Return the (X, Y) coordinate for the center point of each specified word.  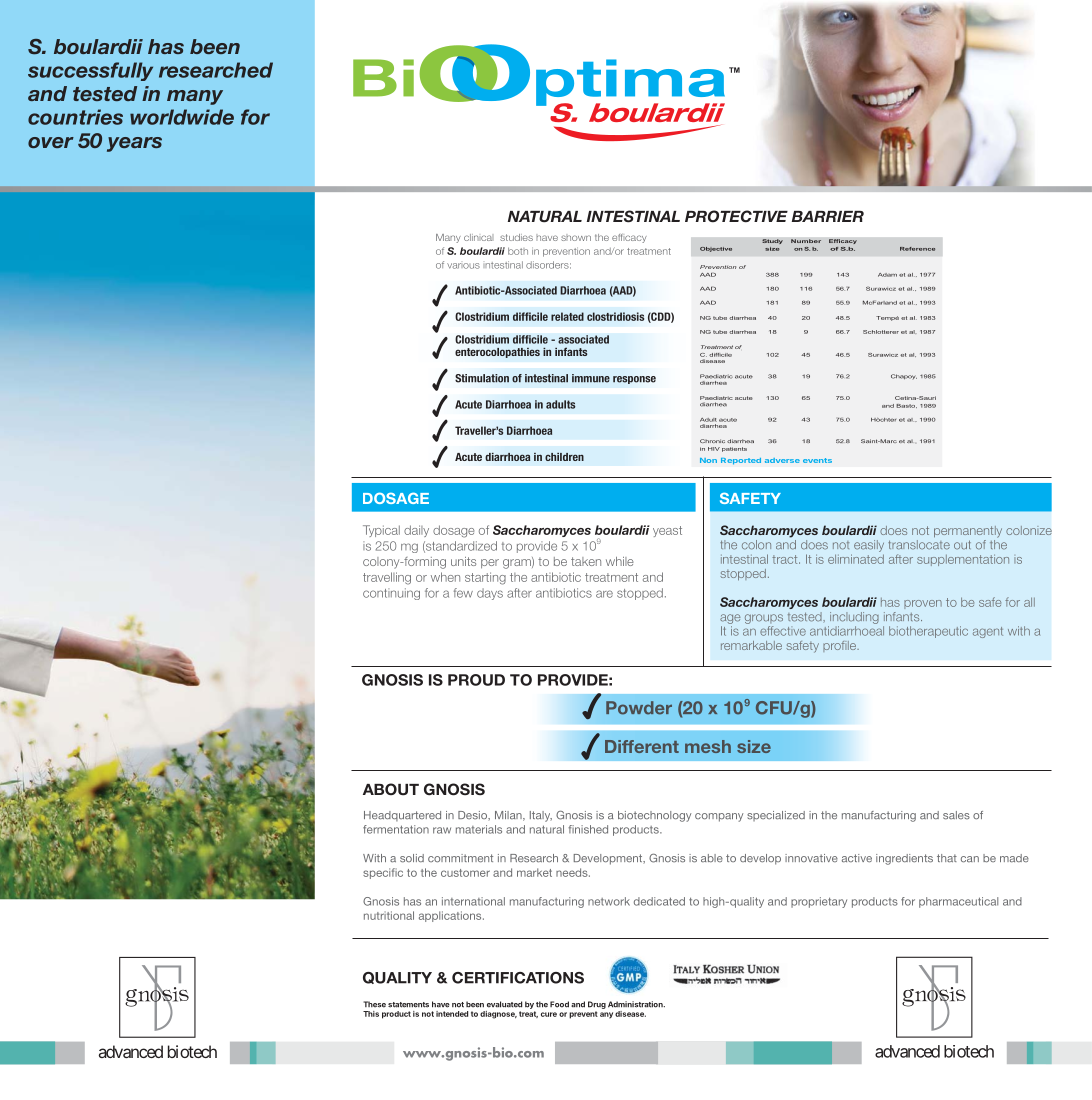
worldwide (182, 117)
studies (516, 237)
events (817, 460)
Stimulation (482, 378)
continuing (391, 594)
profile (840, 646)
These (374, 1004)
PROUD (476, 680)
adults (560, 404)
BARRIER (828, 216)
